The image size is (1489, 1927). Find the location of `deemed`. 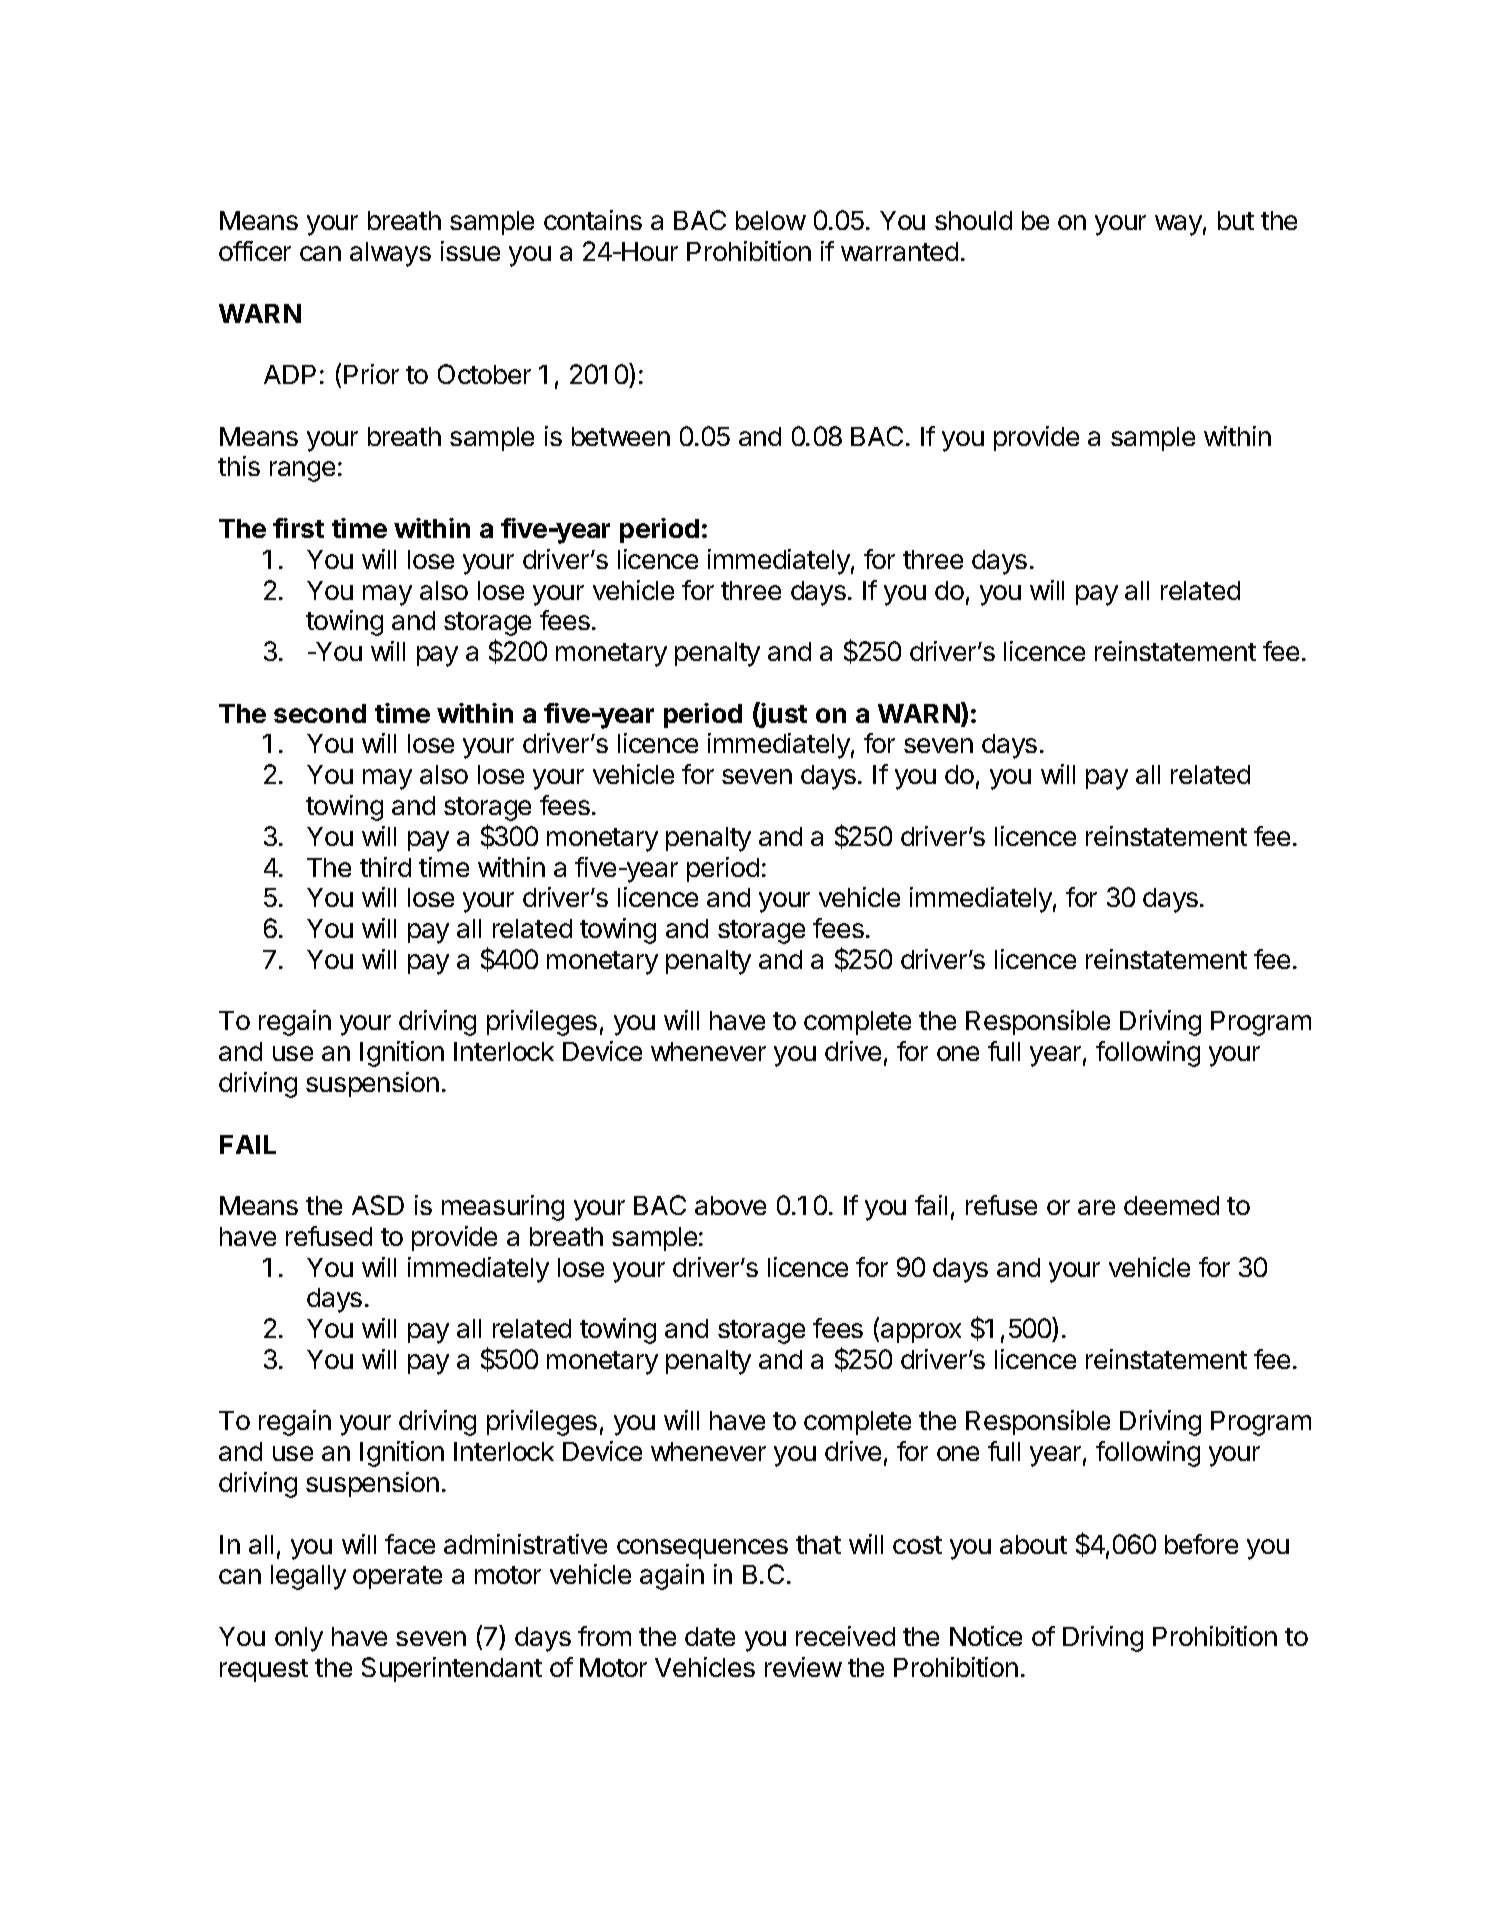

deemed is located at coordinates (1171, 1205).
